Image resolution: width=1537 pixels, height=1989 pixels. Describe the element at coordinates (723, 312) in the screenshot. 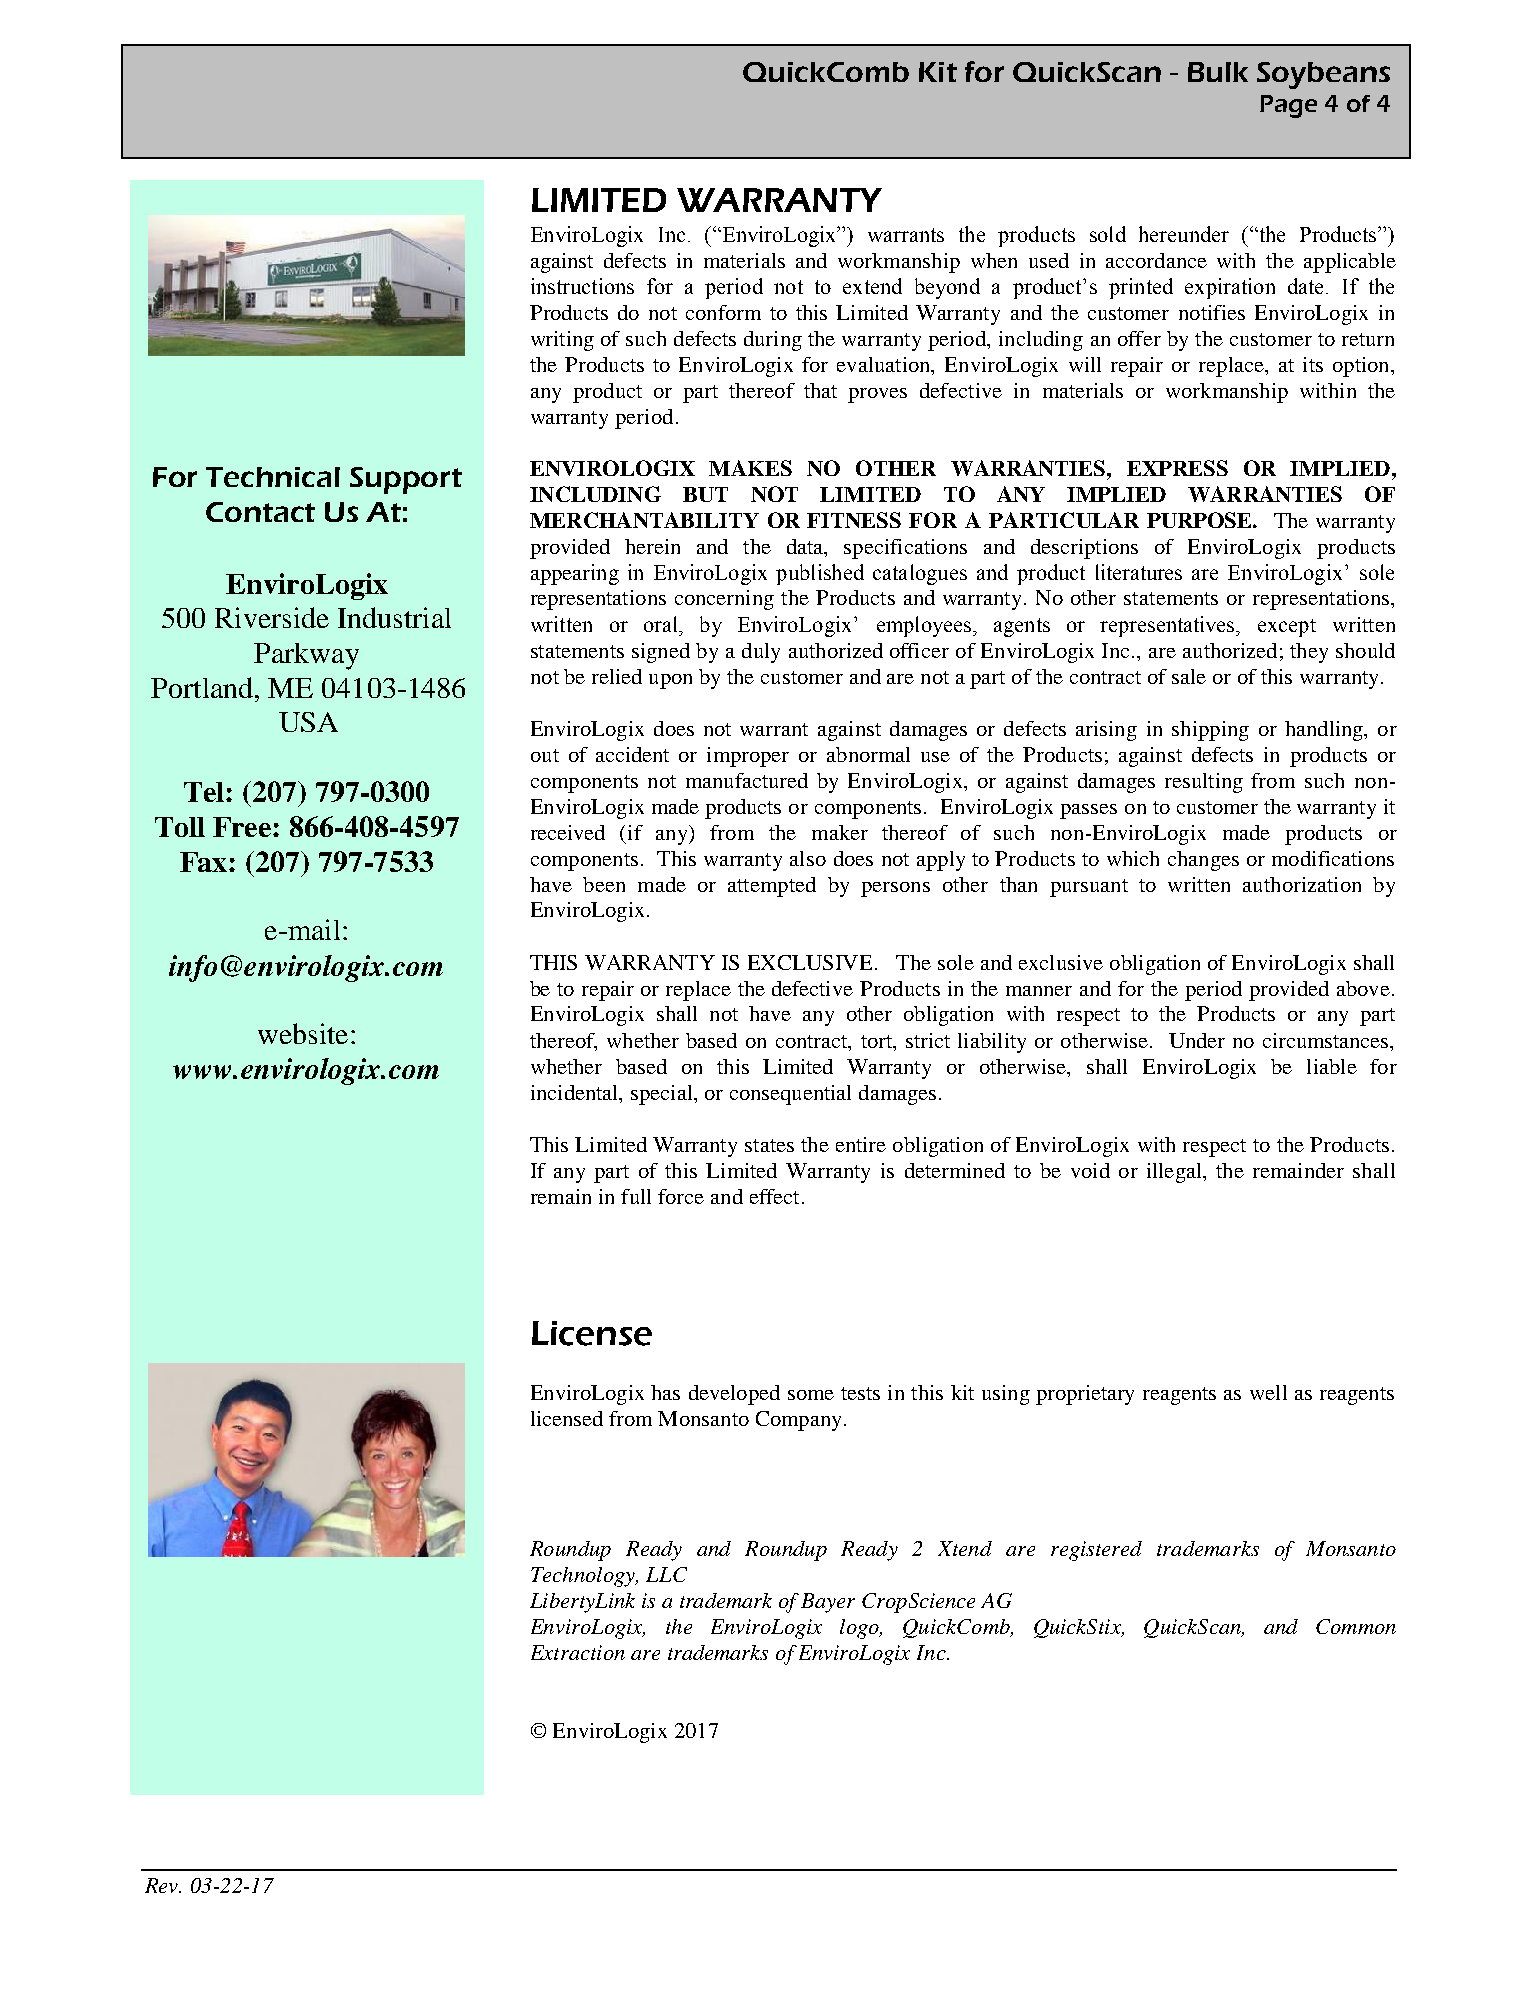

I see `conform` at that location.
